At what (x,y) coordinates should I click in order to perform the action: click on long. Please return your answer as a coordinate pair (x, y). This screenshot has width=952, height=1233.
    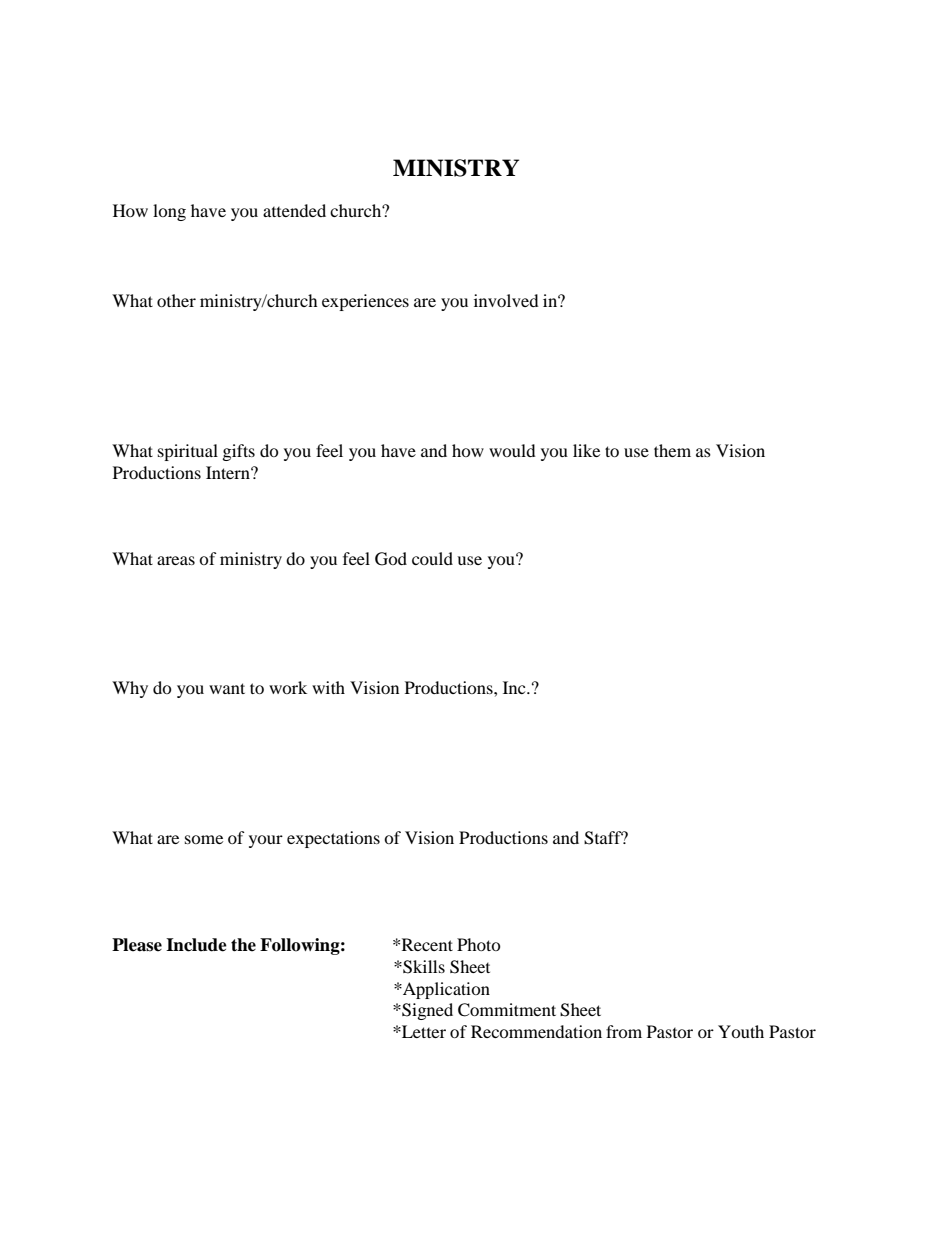
    Looking at the image, I should click on (169, 212).
